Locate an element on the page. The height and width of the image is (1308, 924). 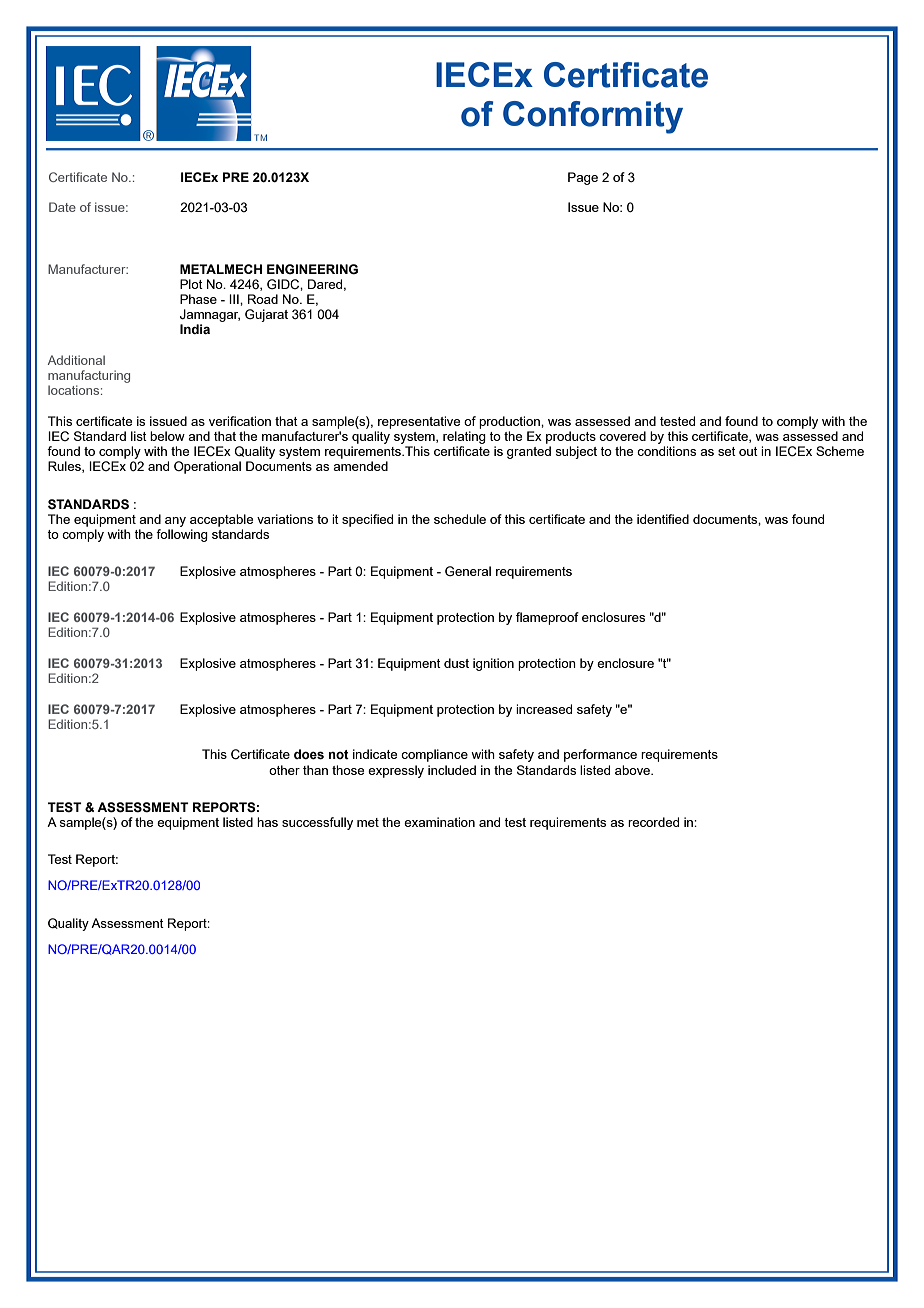
Conformity is located at coordinates (593, 117).
